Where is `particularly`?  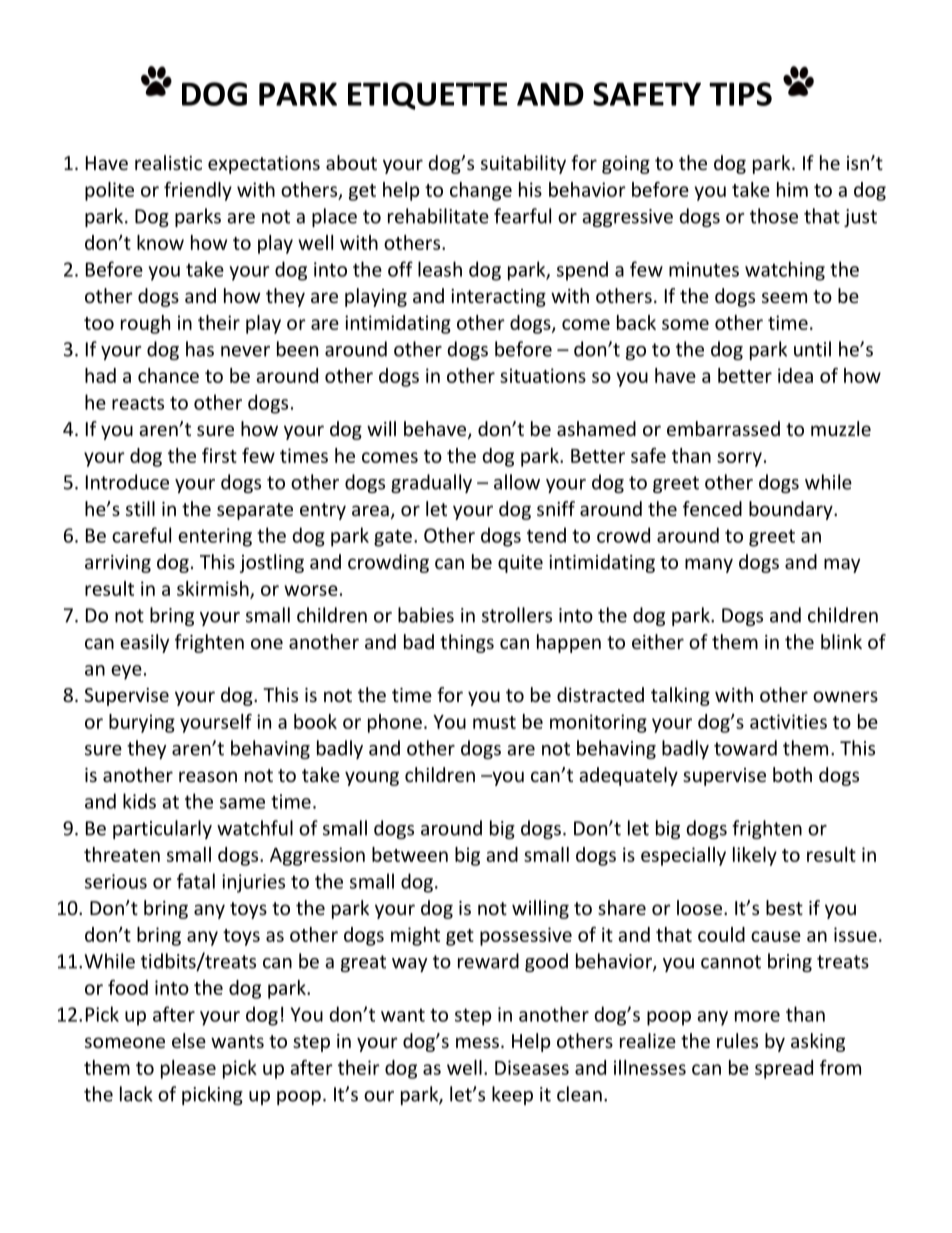 particularly is located at coordinates (162, 829).
